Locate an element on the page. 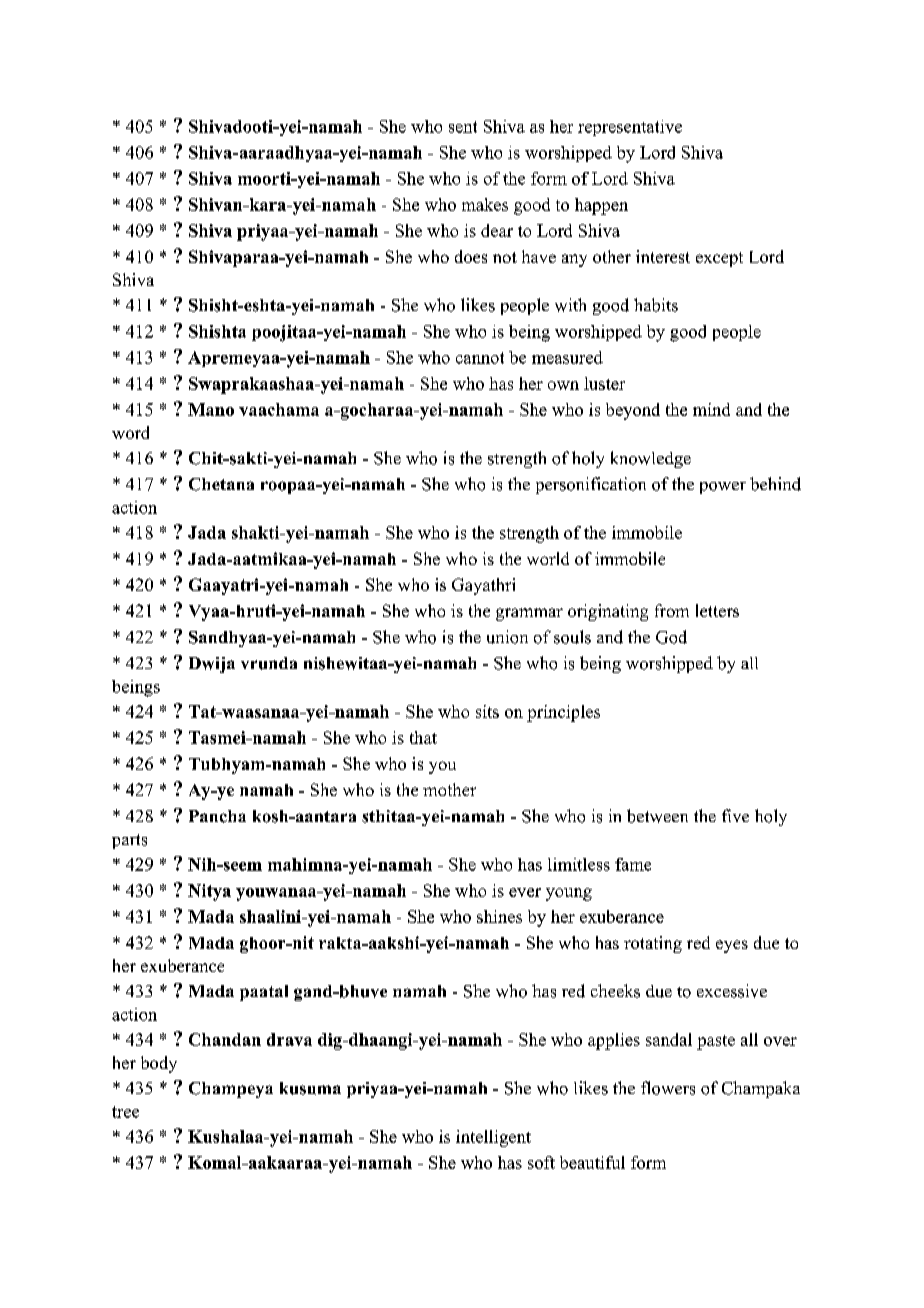 This image has height=1308, width=924. except is located at coordinates (719, 259).
